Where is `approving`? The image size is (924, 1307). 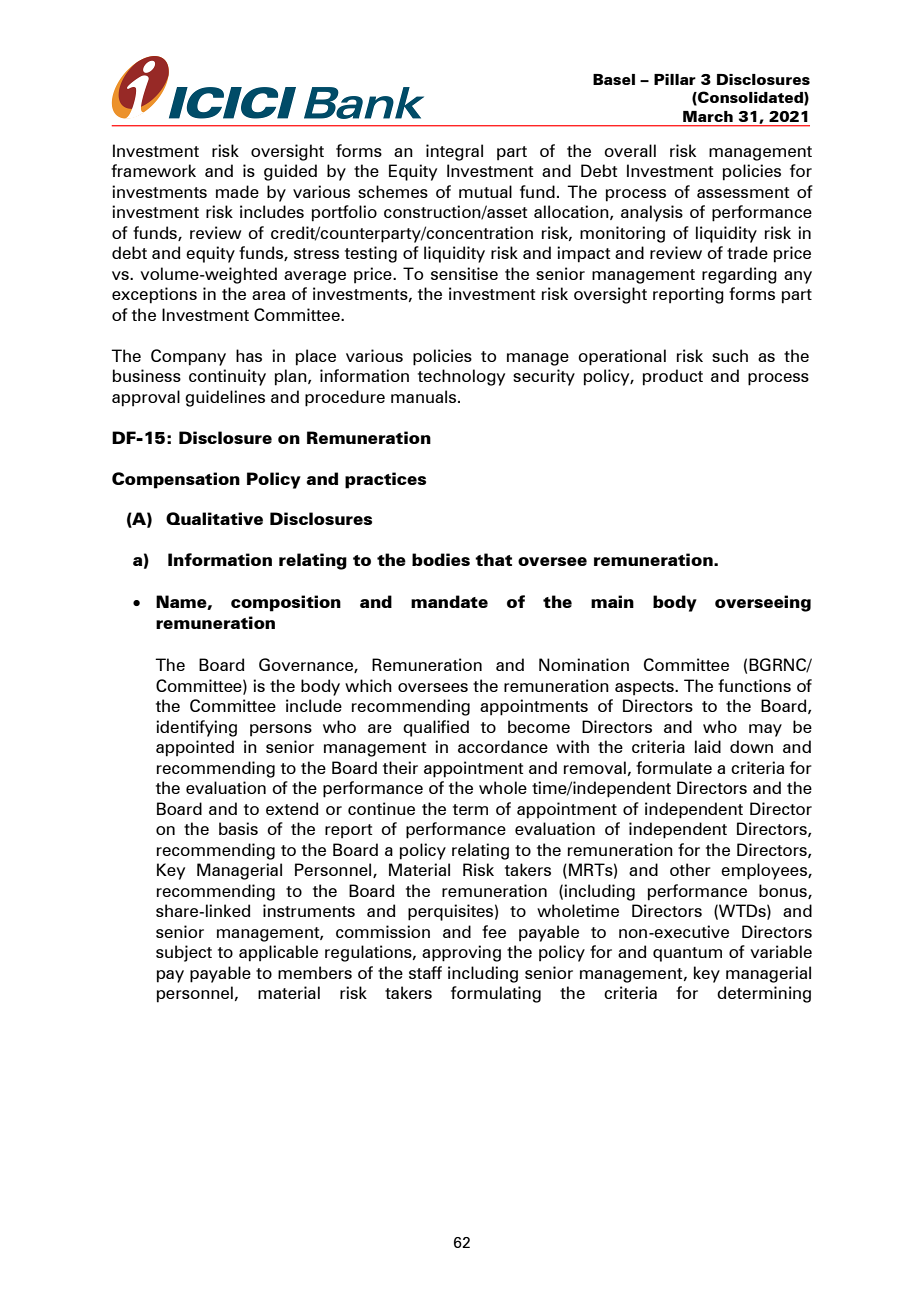 approving is located at coordinates (461, 953).
